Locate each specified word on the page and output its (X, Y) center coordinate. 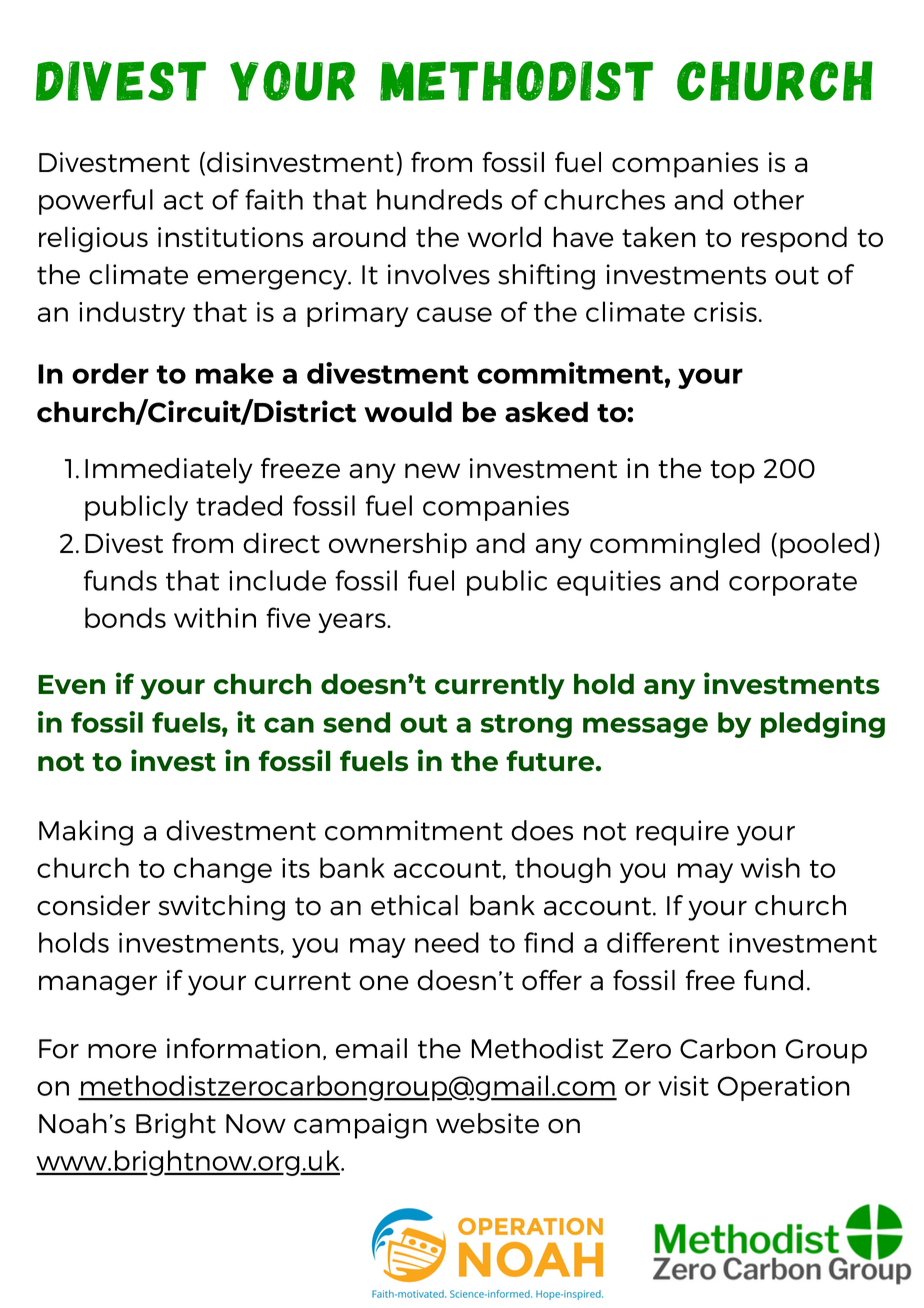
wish (770, 867)
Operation (784, 1088)
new (432, 471)
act (183, 201)
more (122, 1051)
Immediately (169, 471)
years (353, 623)
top (732, 472)
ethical (414, 905)
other (769, 199)
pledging (823, 724)
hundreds (439, 199)
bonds (125, 617)
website (487, 1123)
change (223, 870)
